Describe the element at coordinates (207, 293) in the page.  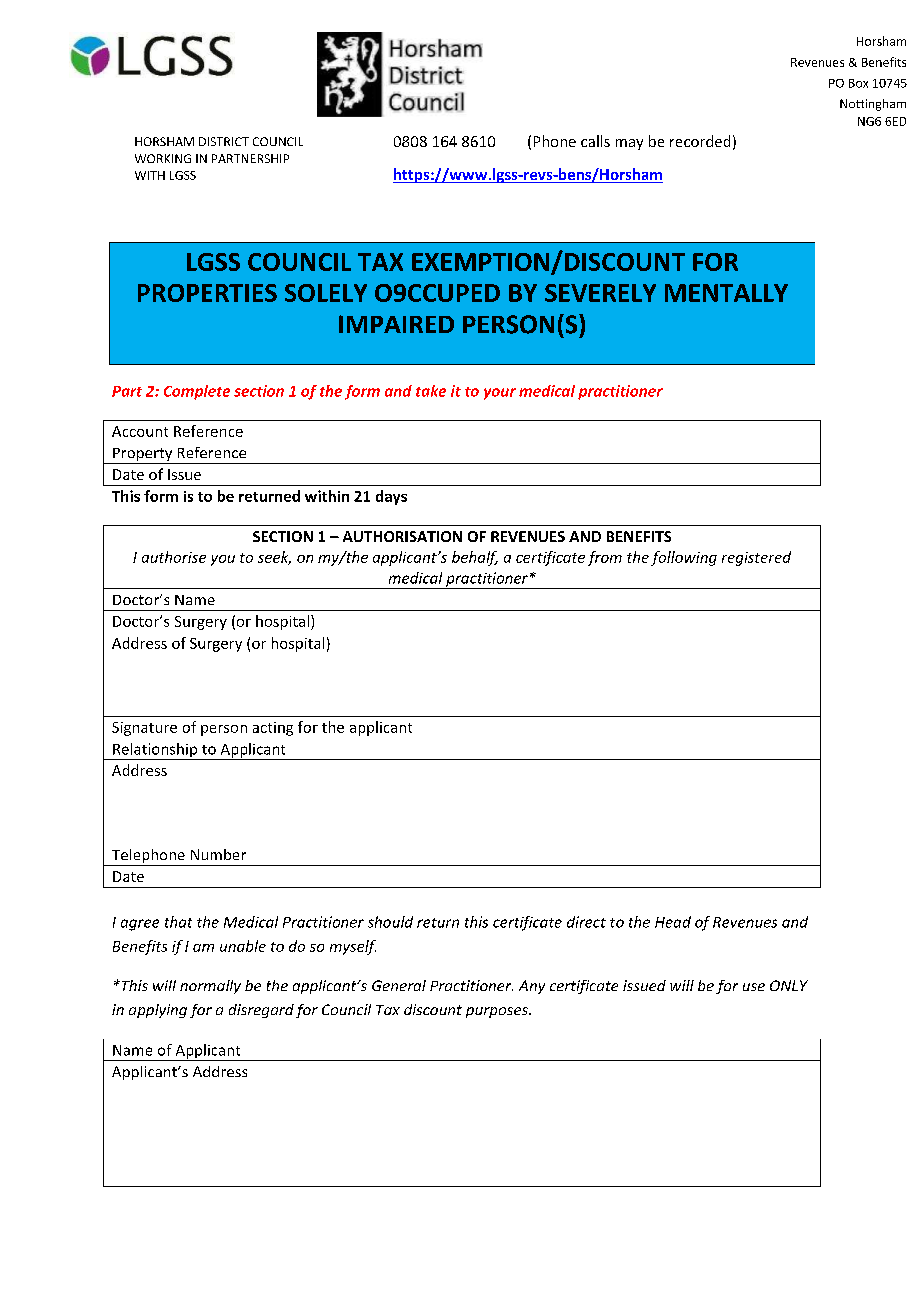
I see `PROPERTIES` at that location.
